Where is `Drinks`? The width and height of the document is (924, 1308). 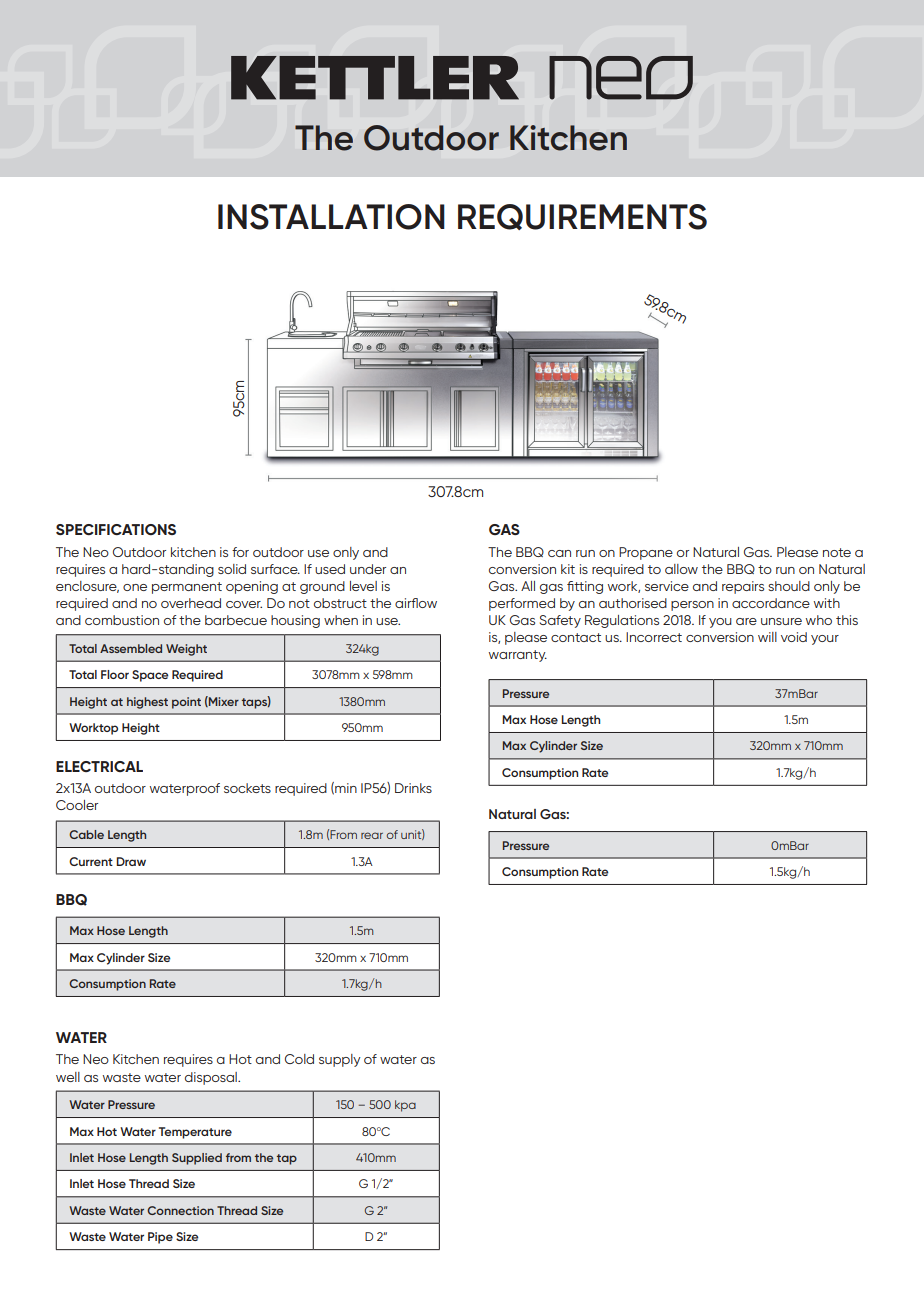 Drinks is located at coordinates (413, 788).
